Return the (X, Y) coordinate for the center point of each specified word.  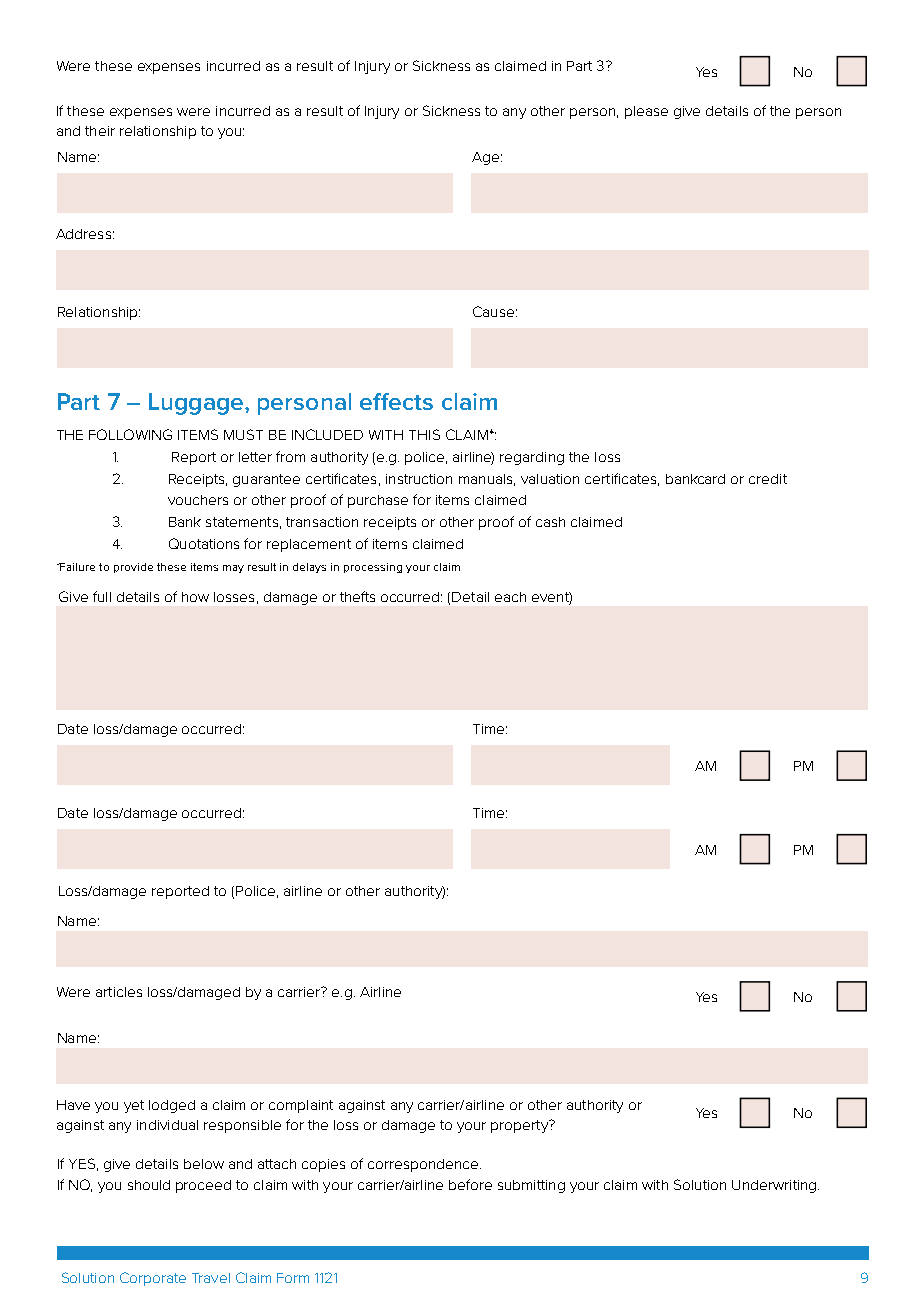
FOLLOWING (130, 434)
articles (119, 992)
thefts (357, 596)
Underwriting (775, 1186)
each (510, 597)
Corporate (153, 1279)
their (100, 131)
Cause (493, 311)
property (520, 1126)
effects (396, 401)
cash (550, 522)
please (646, 112)
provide (133, 568)
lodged (172, 1106)
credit (768, 479)
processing (373, 568)
